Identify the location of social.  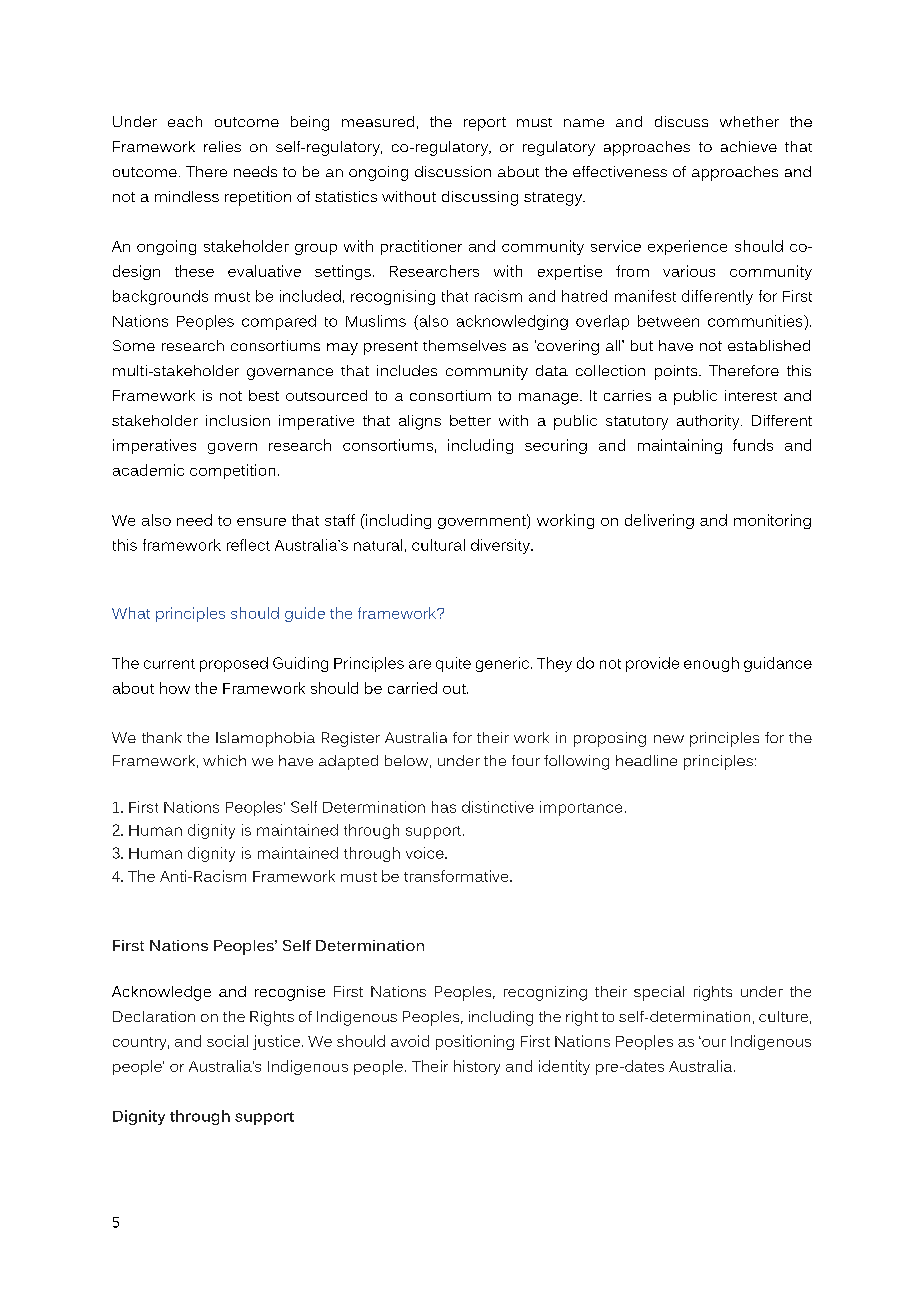
(227, 1041).
